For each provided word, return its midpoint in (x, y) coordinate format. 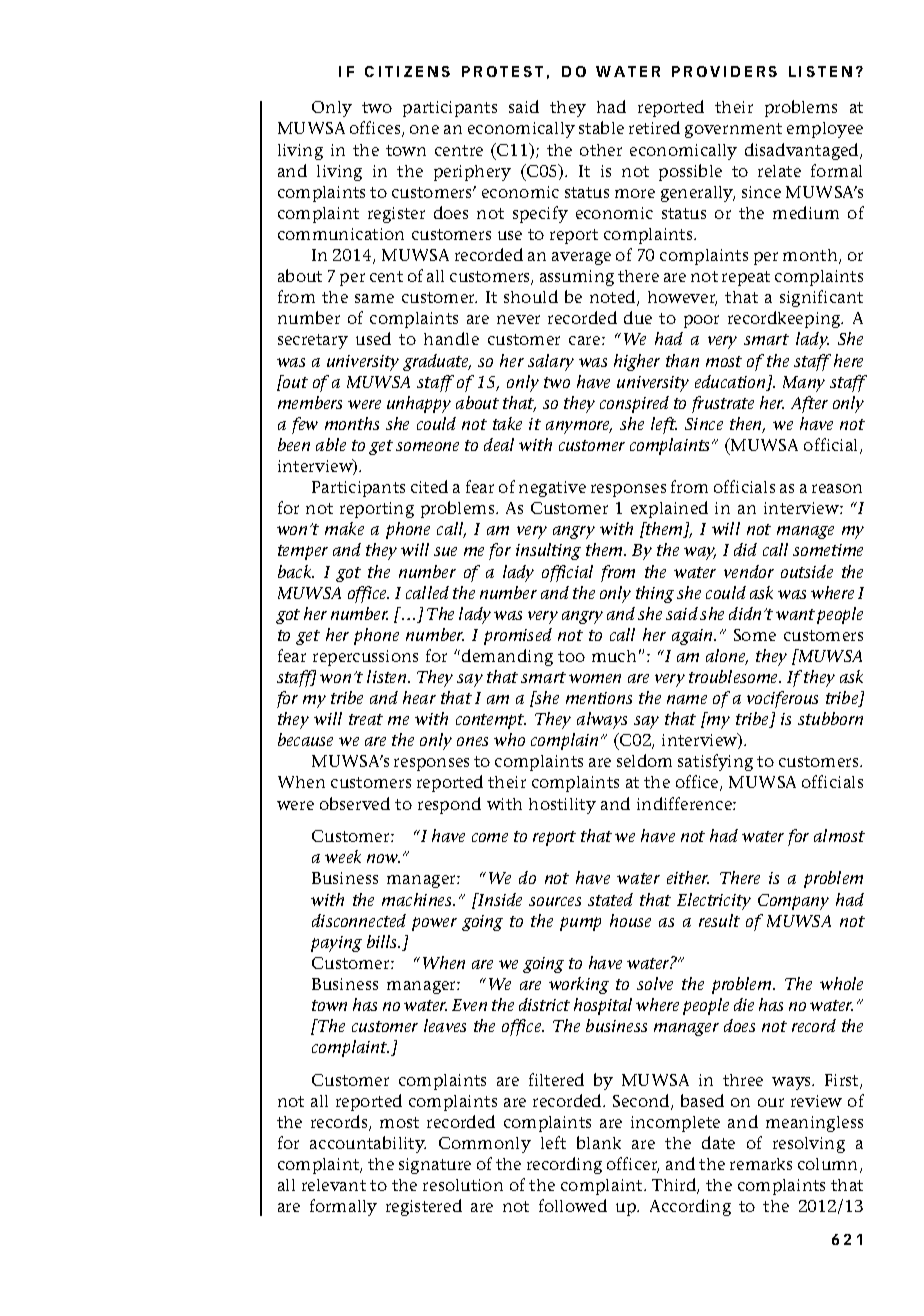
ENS (433, 71)
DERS (754, 71)
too (571, 656)
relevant (334, 1185)
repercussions (365, 658)
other (601, 150)
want (795, 614)
